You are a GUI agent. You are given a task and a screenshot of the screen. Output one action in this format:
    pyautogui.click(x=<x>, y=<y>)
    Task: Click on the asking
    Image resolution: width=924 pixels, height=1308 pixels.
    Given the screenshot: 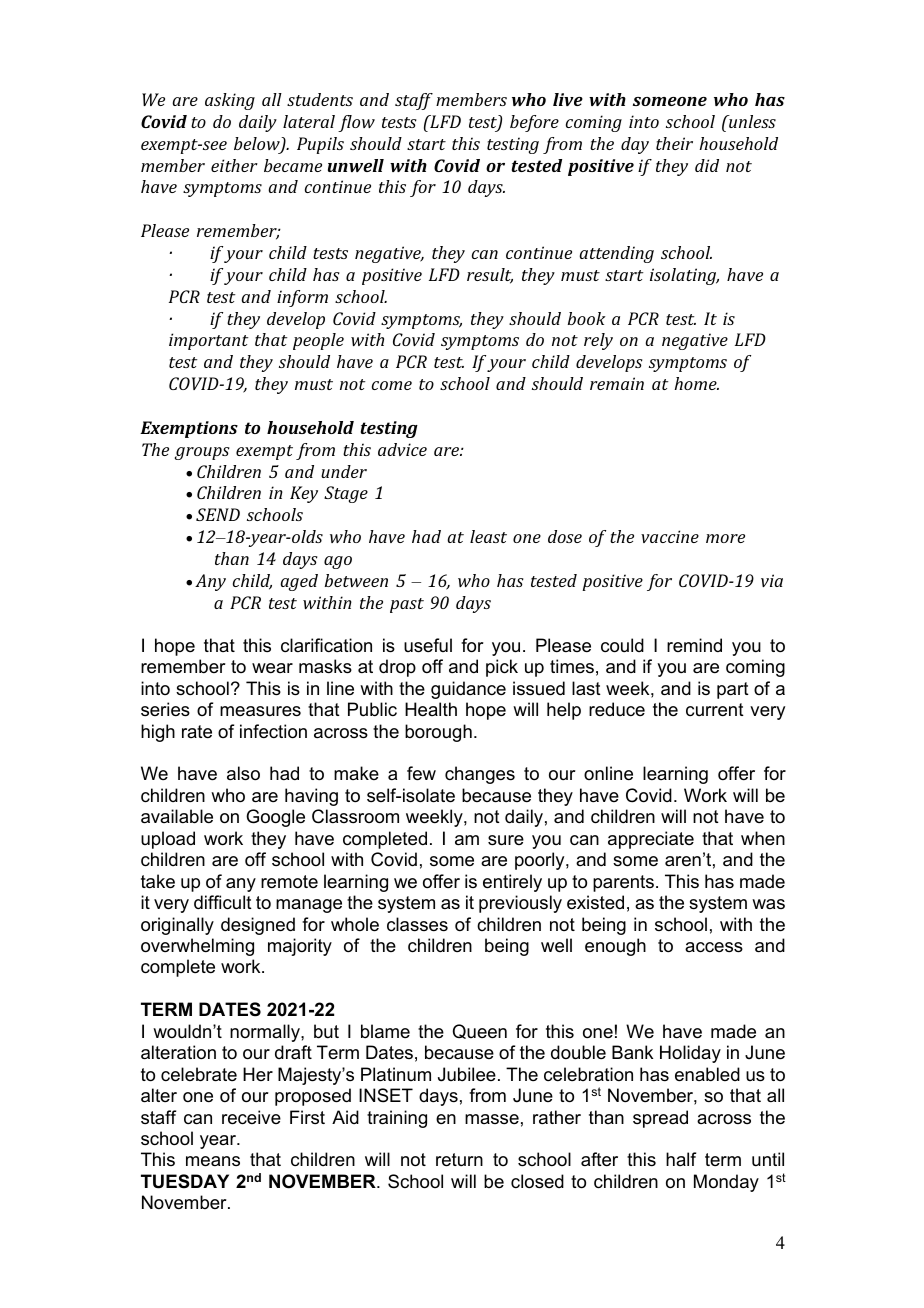 What is the action you would take?
    pyautogui.click(x=230, y=101)
